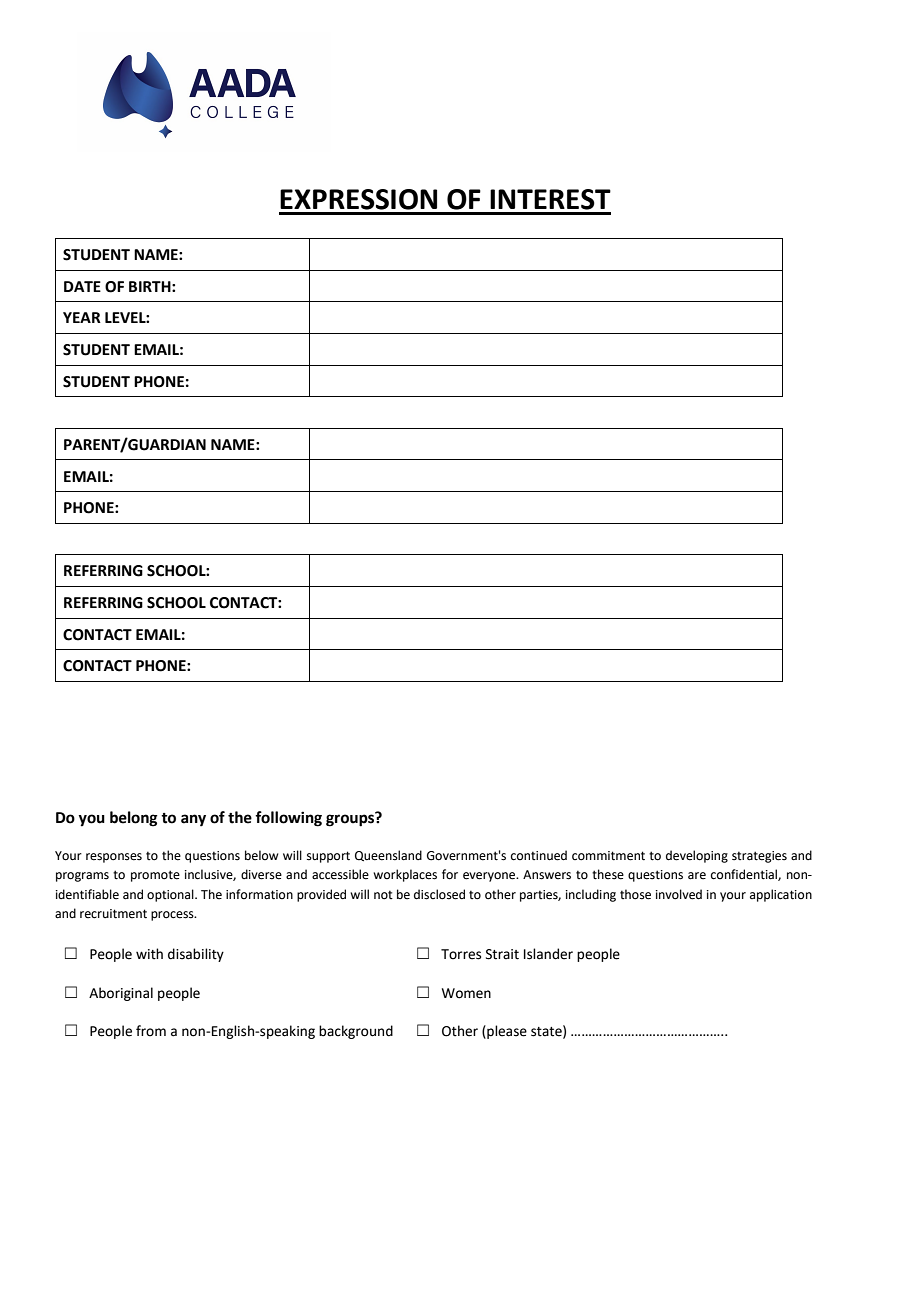 This document has height=1308, width=924. What do you see at coordinates (405, 875) in the document?
I see `workplaces` at bounding box center [405, 875].
